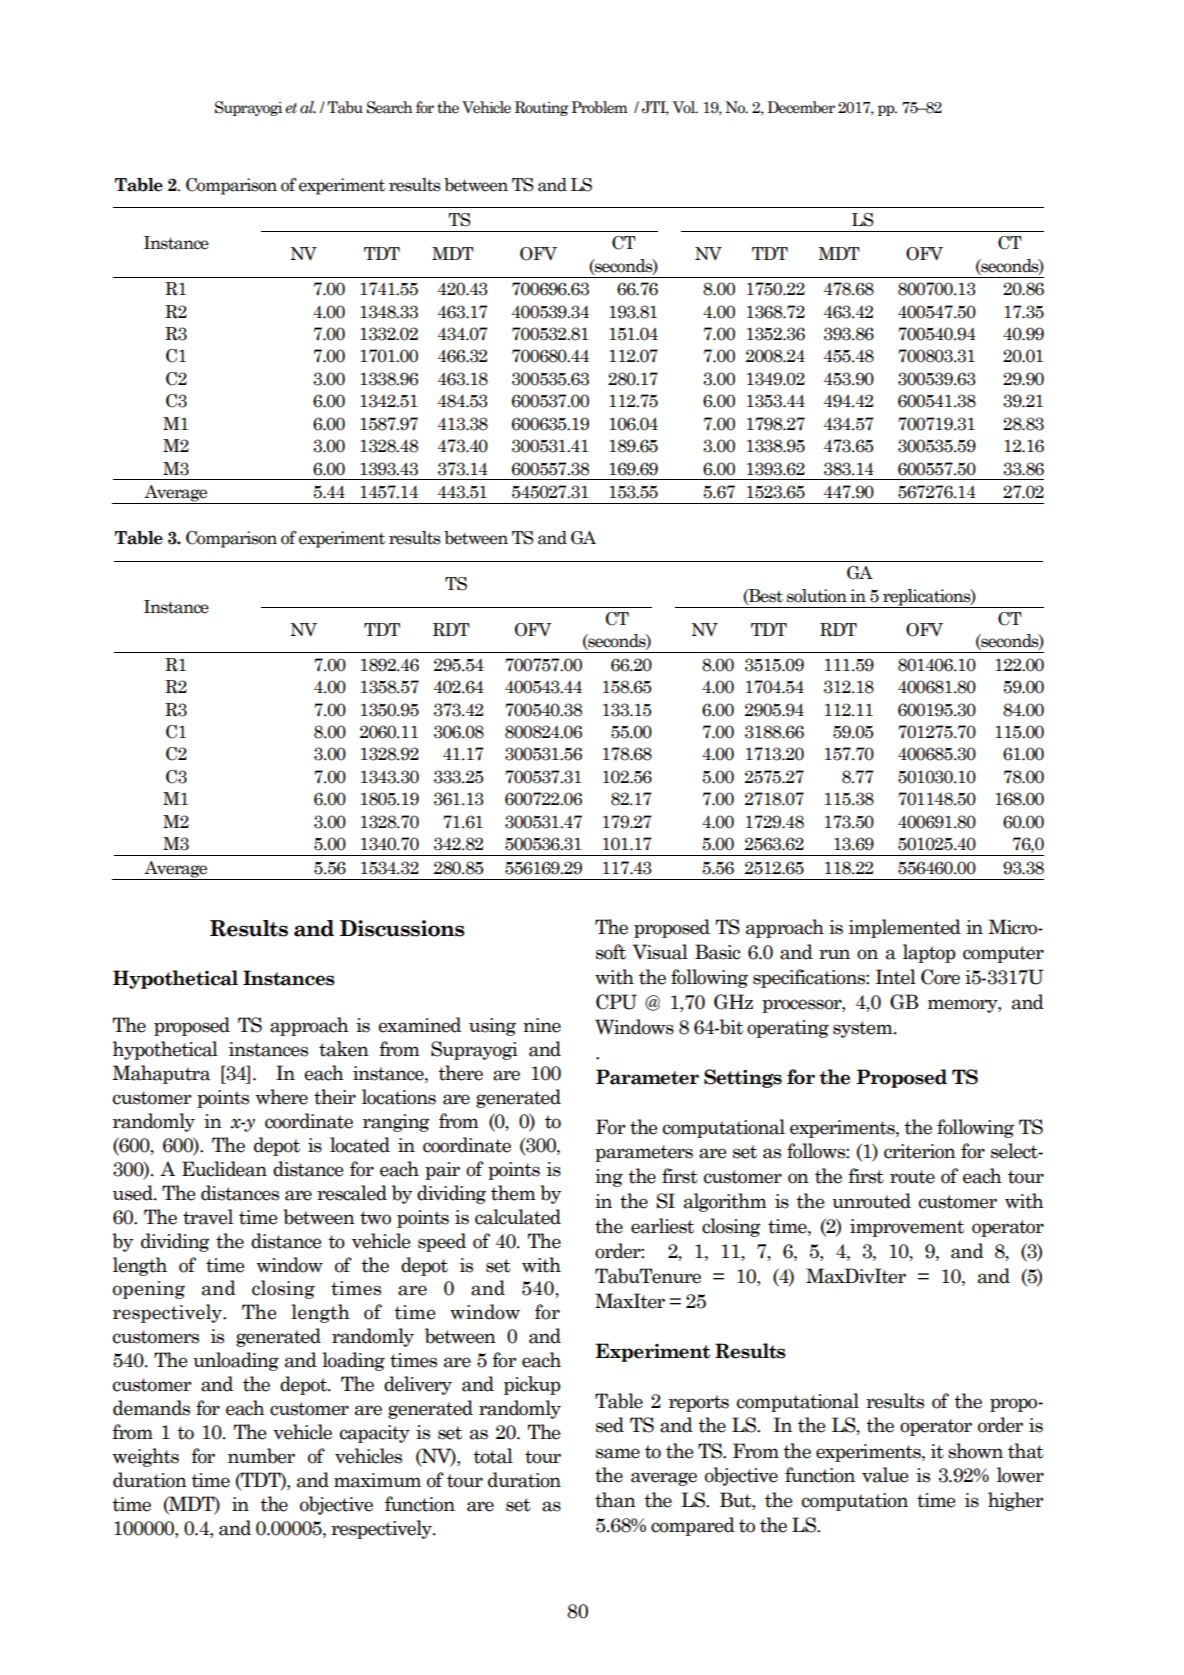  I want to click on Problem, so click(599, 107).
